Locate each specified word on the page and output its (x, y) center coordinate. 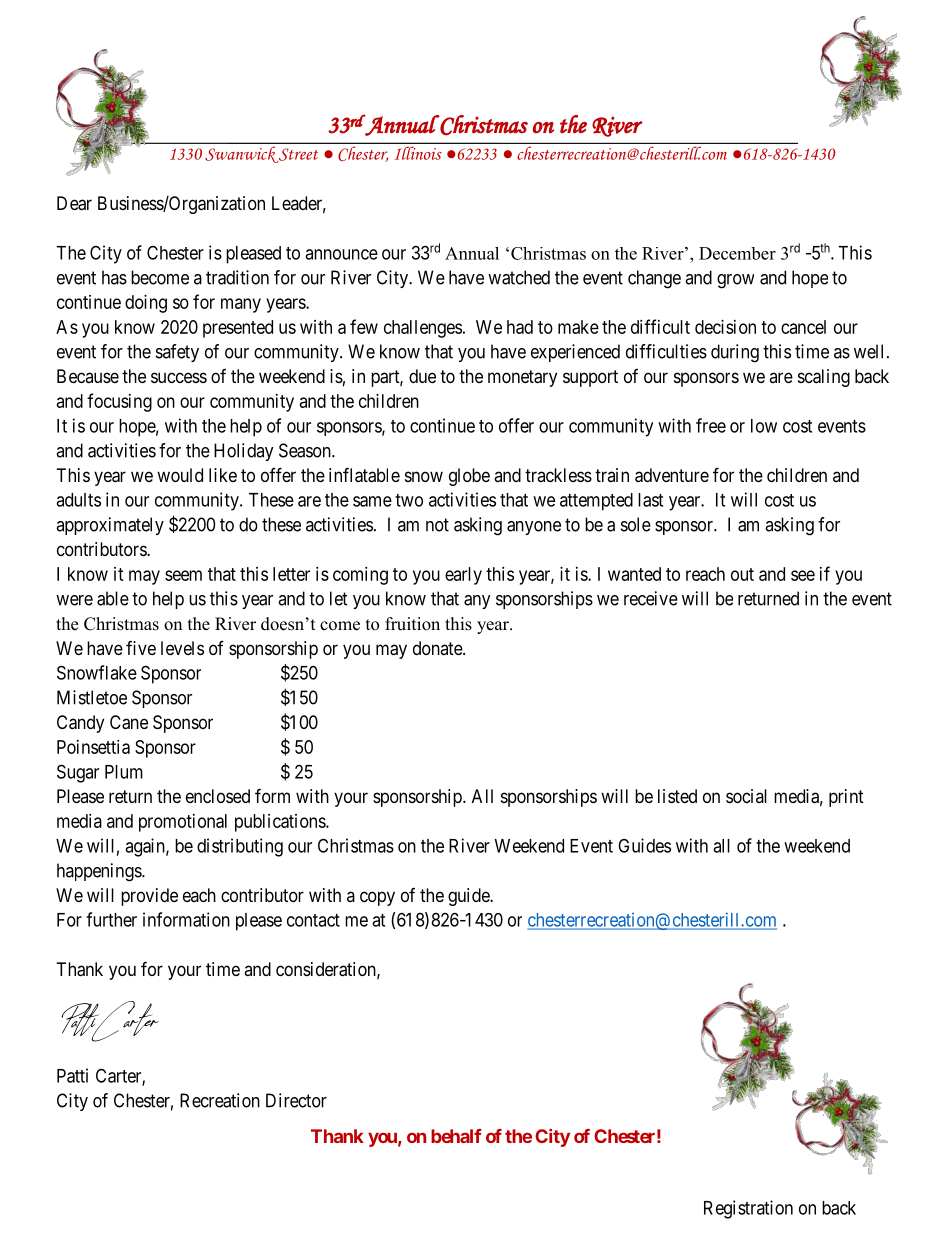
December (737, 253)
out (742, 574)
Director (296, 1100)
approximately (110, 526)
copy (377, 898)
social (746, 796)
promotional (183, 823)
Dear (74, 203)
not (437, 525)
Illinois (418, 153)
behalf (456, 1136)
